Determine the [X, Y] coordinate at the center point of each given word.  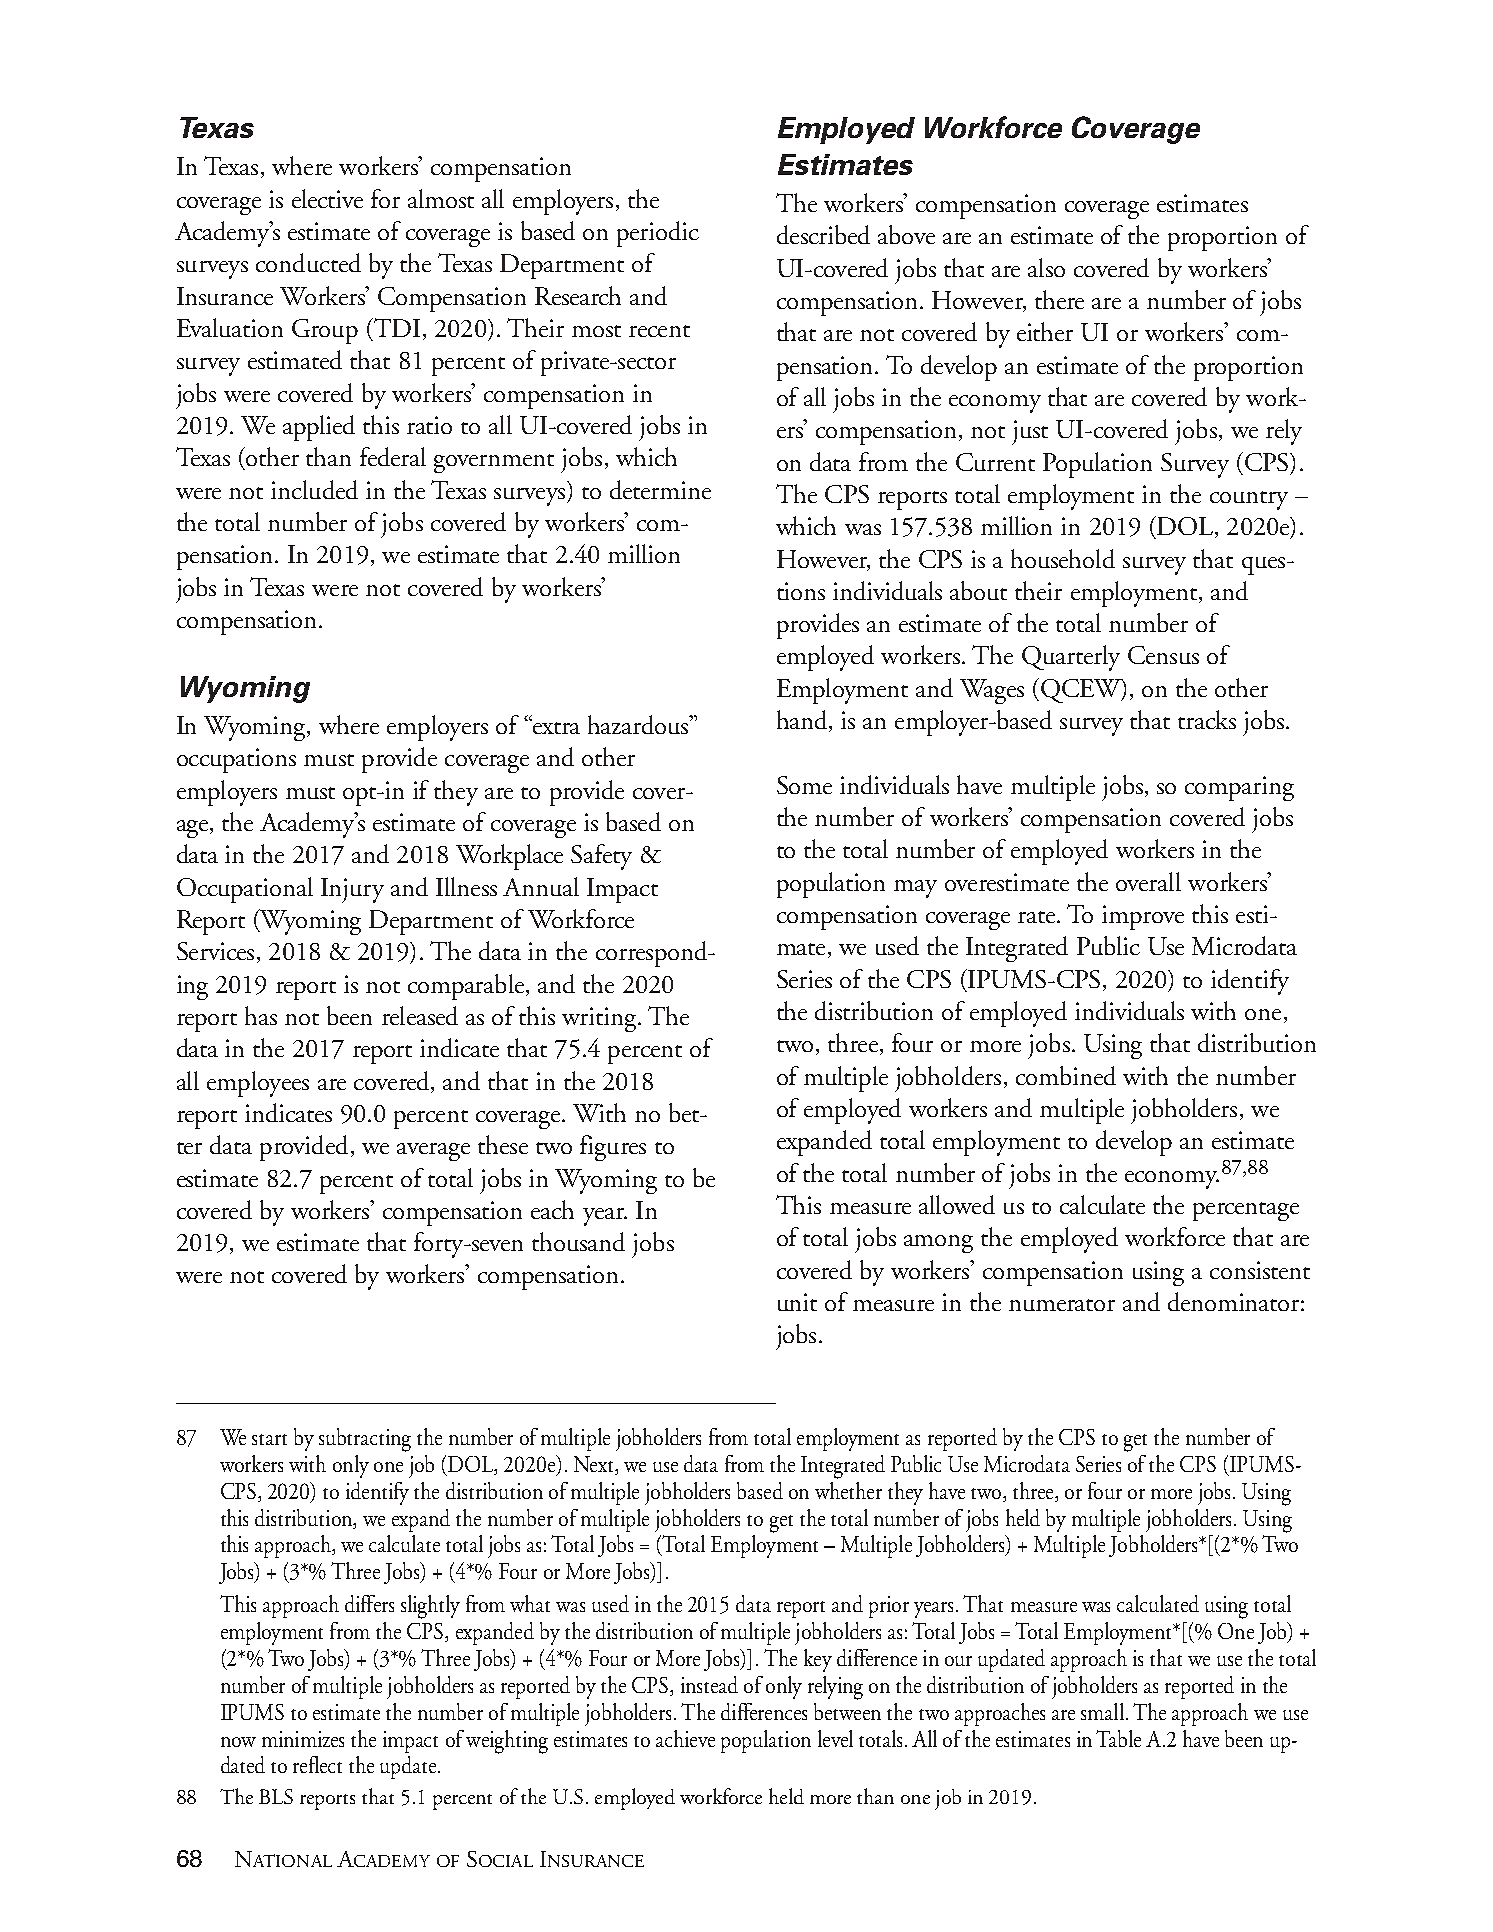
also [1046, 267]
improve [1143, 917]
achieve [685, 1738]
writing [600, 1019]
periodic [658, 234]
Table [1118, 1738]
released [420, 1015]
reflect [317, 1764]
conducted [308, 262]
